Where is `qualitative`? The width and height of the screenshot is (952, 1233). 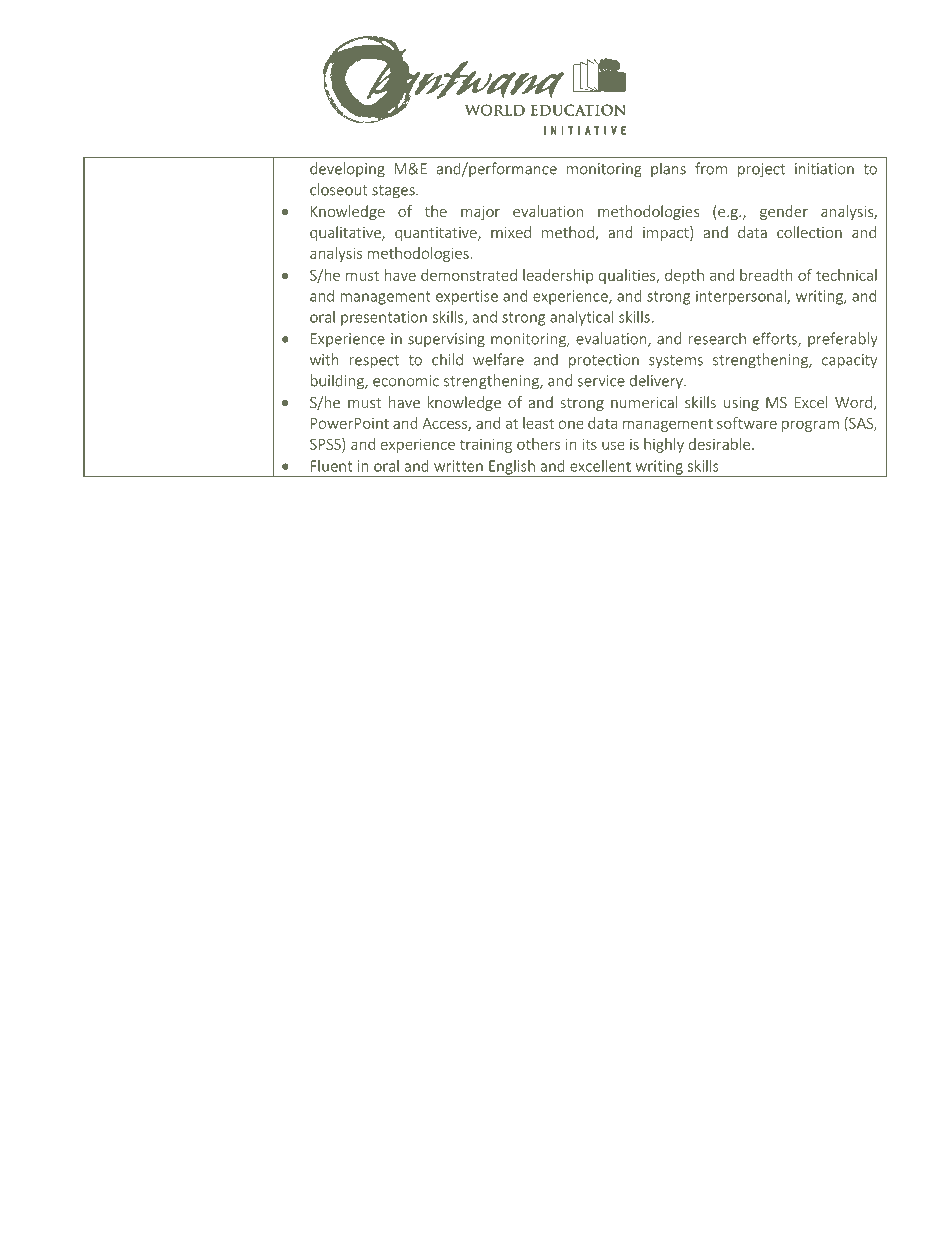
qualitative is located at coordinates (346, 233).
